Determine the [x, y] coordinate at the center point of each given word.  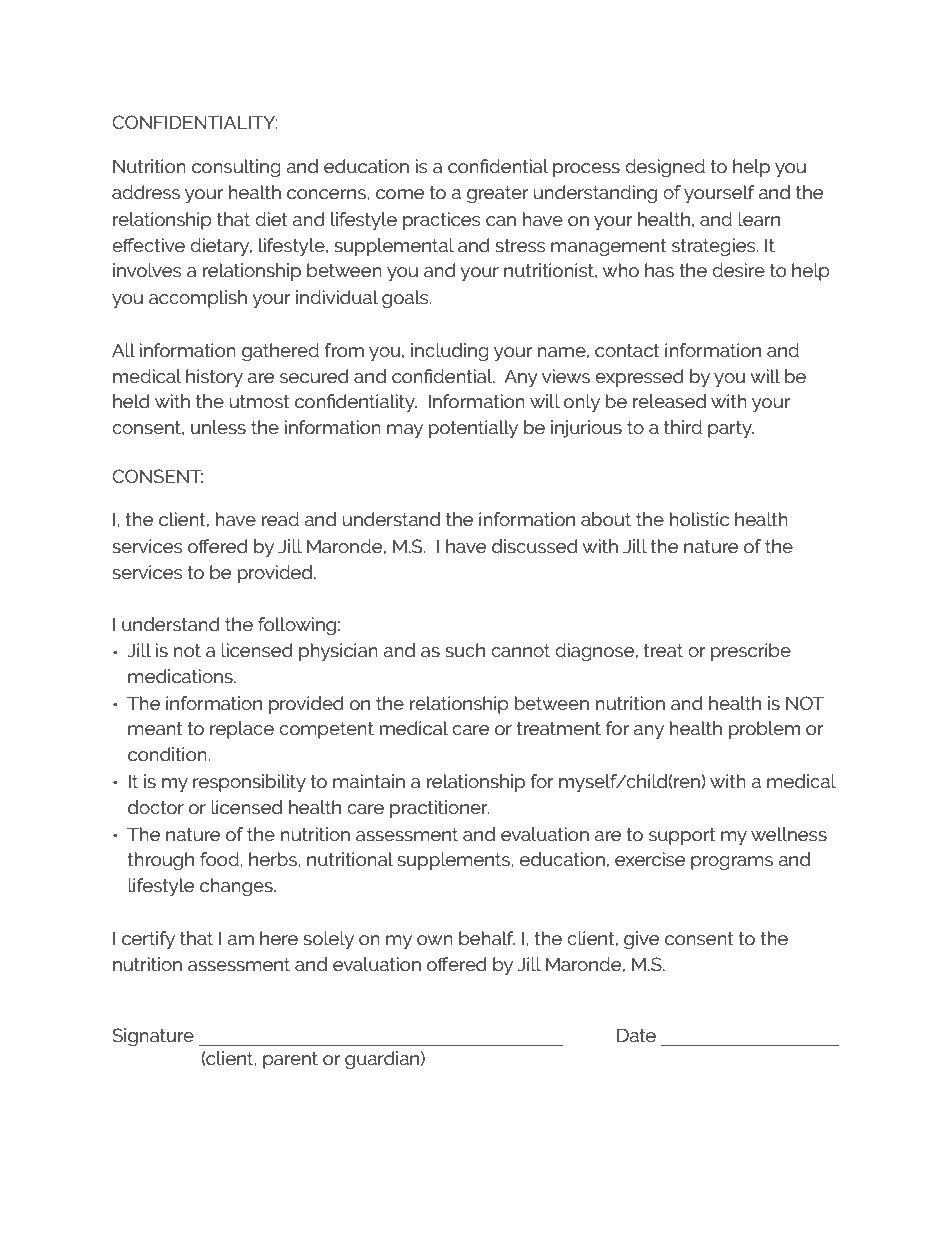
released [669, 401]
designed [665, 168]
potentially [473, 429]
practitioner [439, 809]
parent [290, 1060]
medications [181, 676]
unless [218, 427]
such [465, 650]
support [682, 836]
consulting [236, 168]
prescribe [751, 652]
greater [497, 194]
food [220, 859]
